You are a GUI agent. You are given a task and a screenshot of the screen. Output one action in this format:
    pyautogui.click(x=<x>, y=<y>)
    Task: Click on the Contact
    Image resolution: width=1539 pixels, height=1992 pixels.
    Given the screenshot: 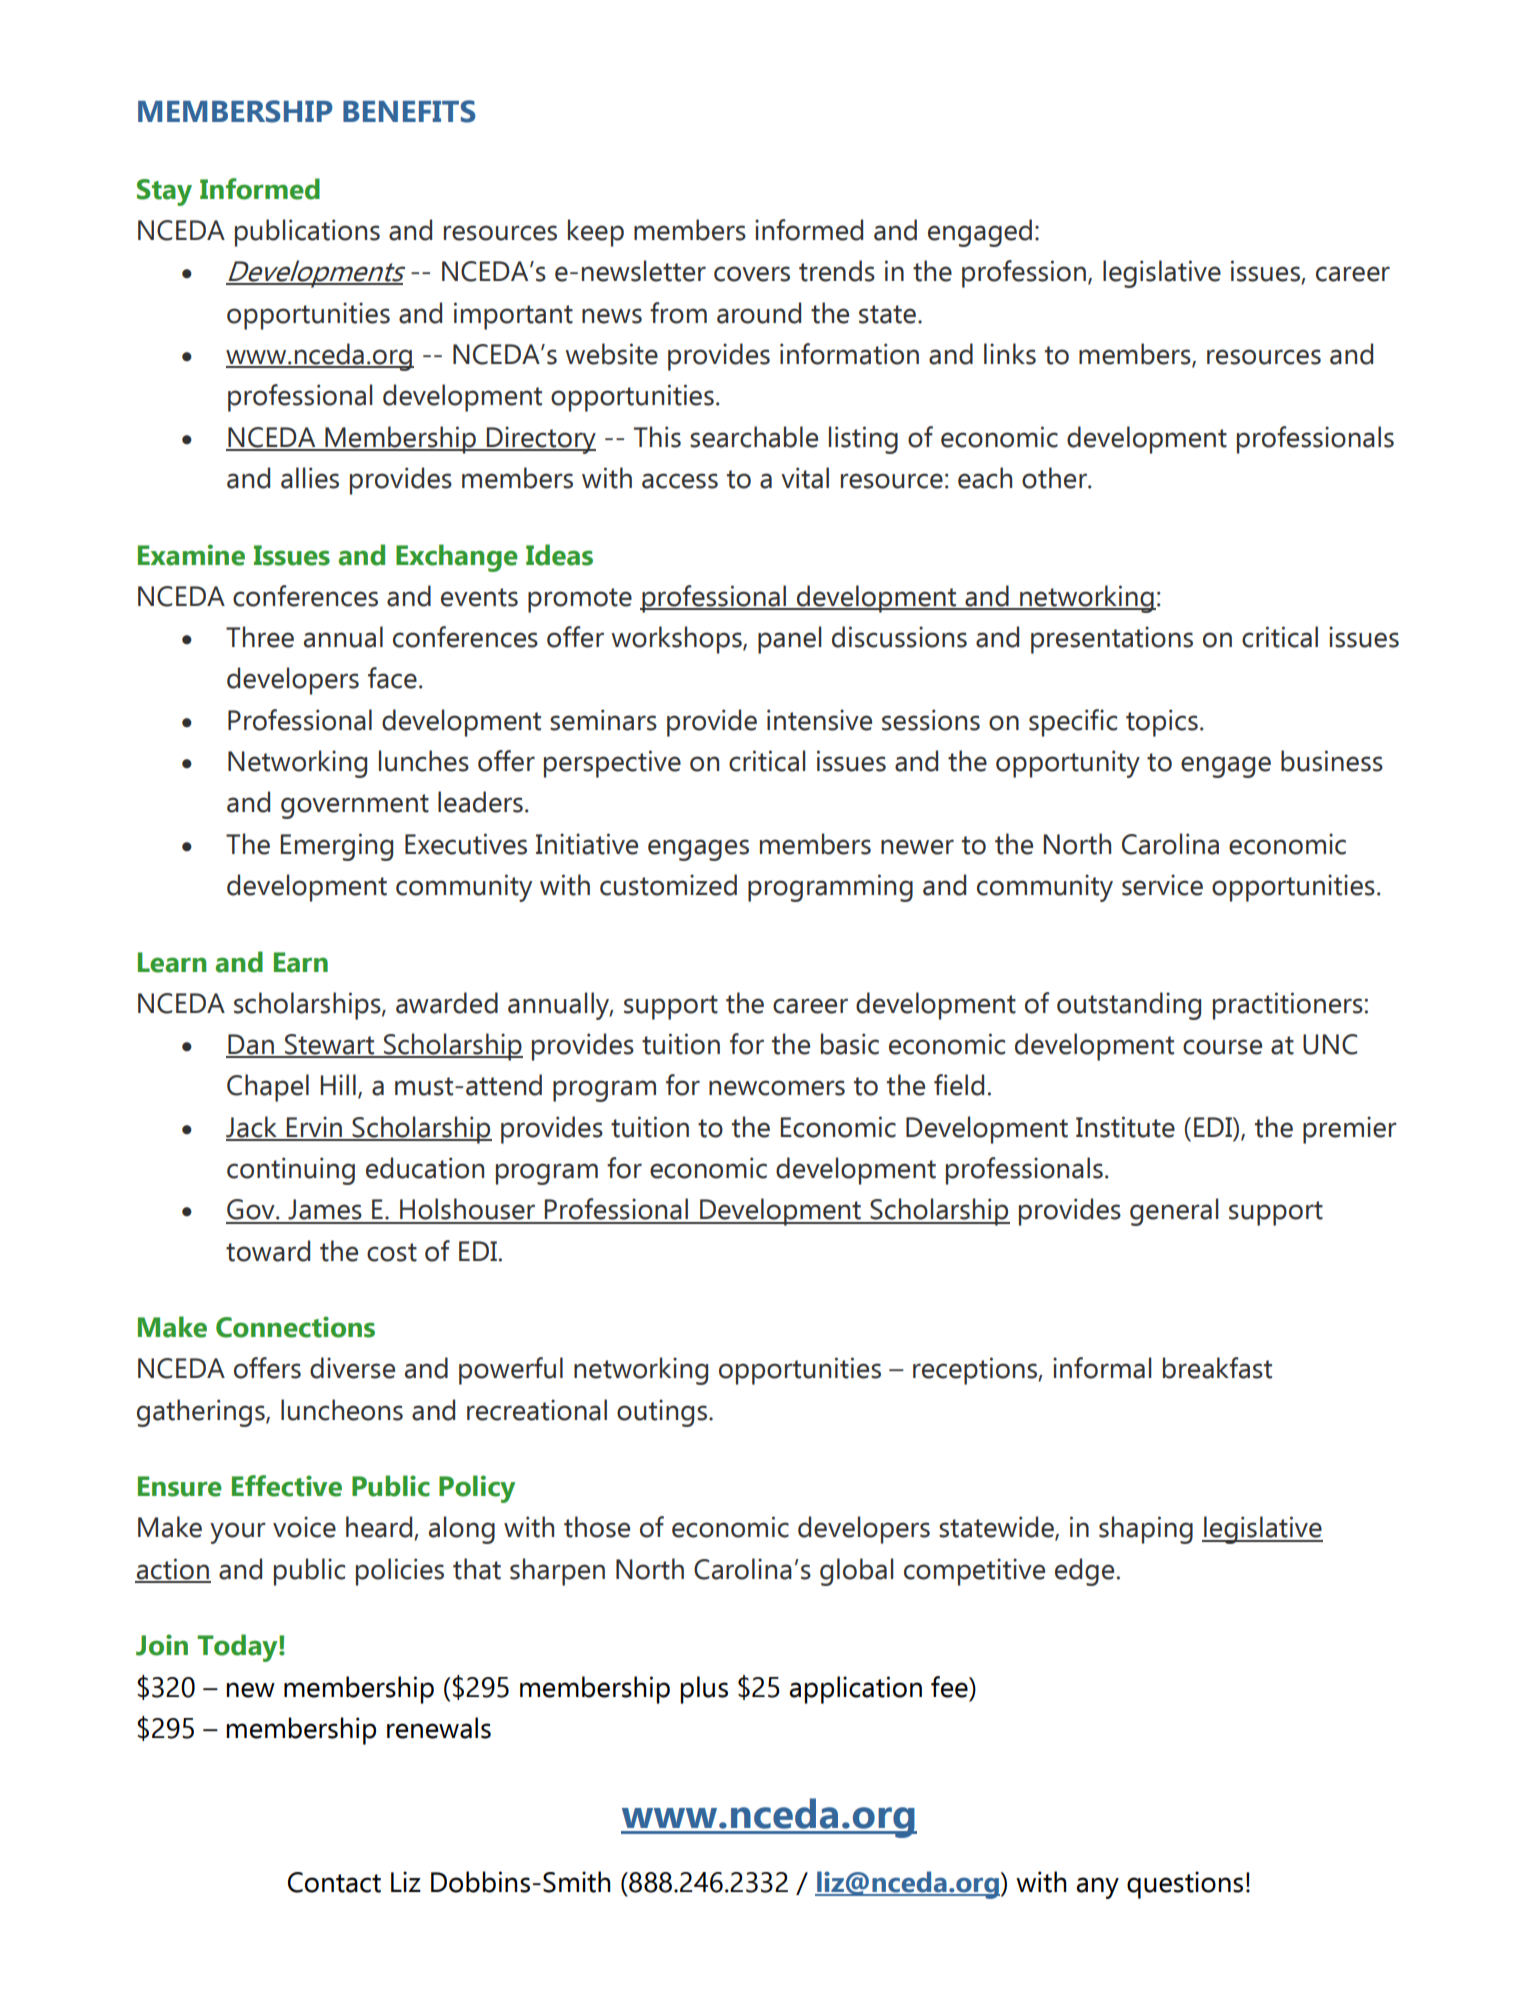 What is the action you would take?
    pyautogui.click(x=334, y=1882)
